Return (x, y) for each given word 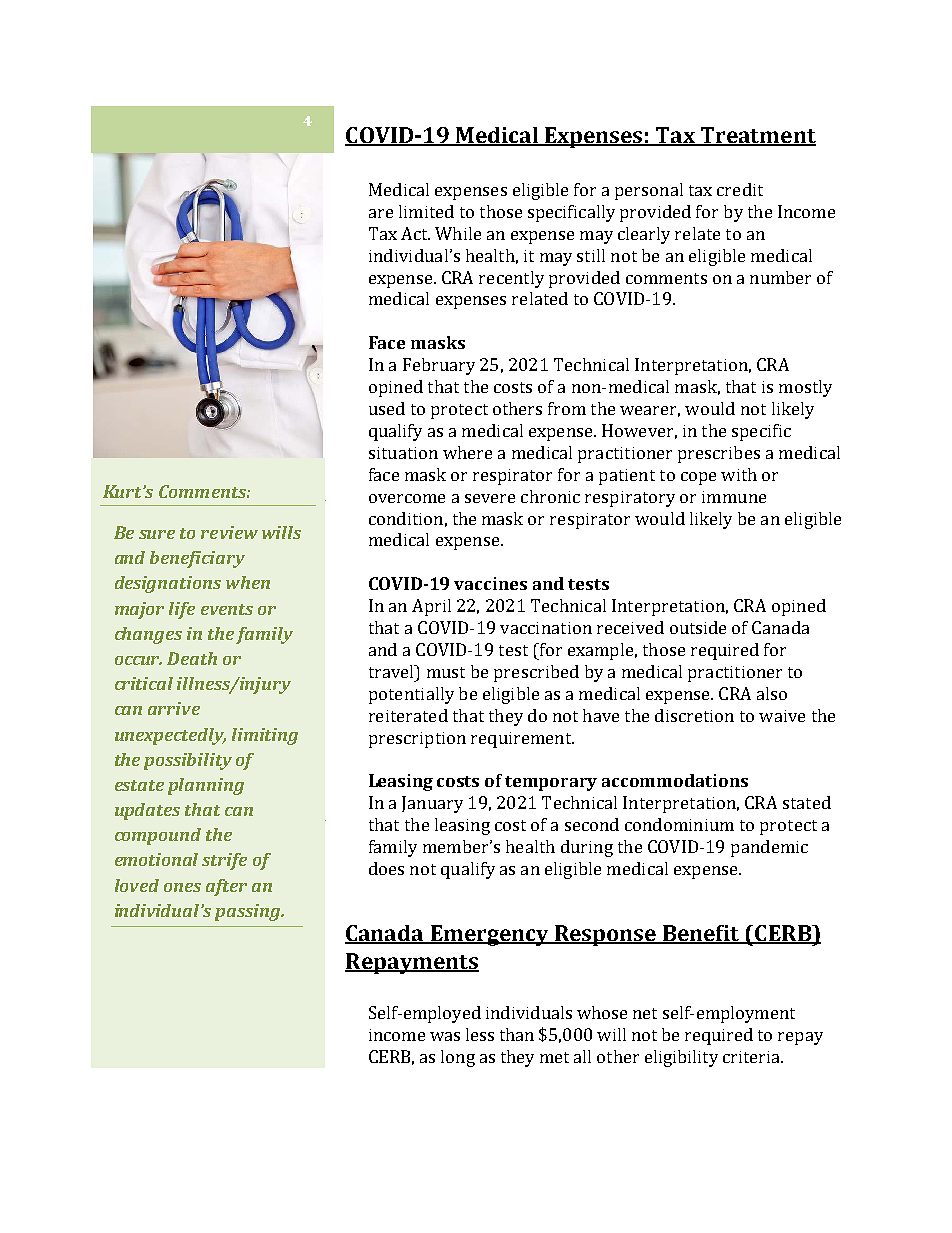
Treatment (757, 136)
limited (426, 211)
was (445, 1036)
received (630, 627)
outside (698, 627)
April (431, 607)
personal (649, 191)
